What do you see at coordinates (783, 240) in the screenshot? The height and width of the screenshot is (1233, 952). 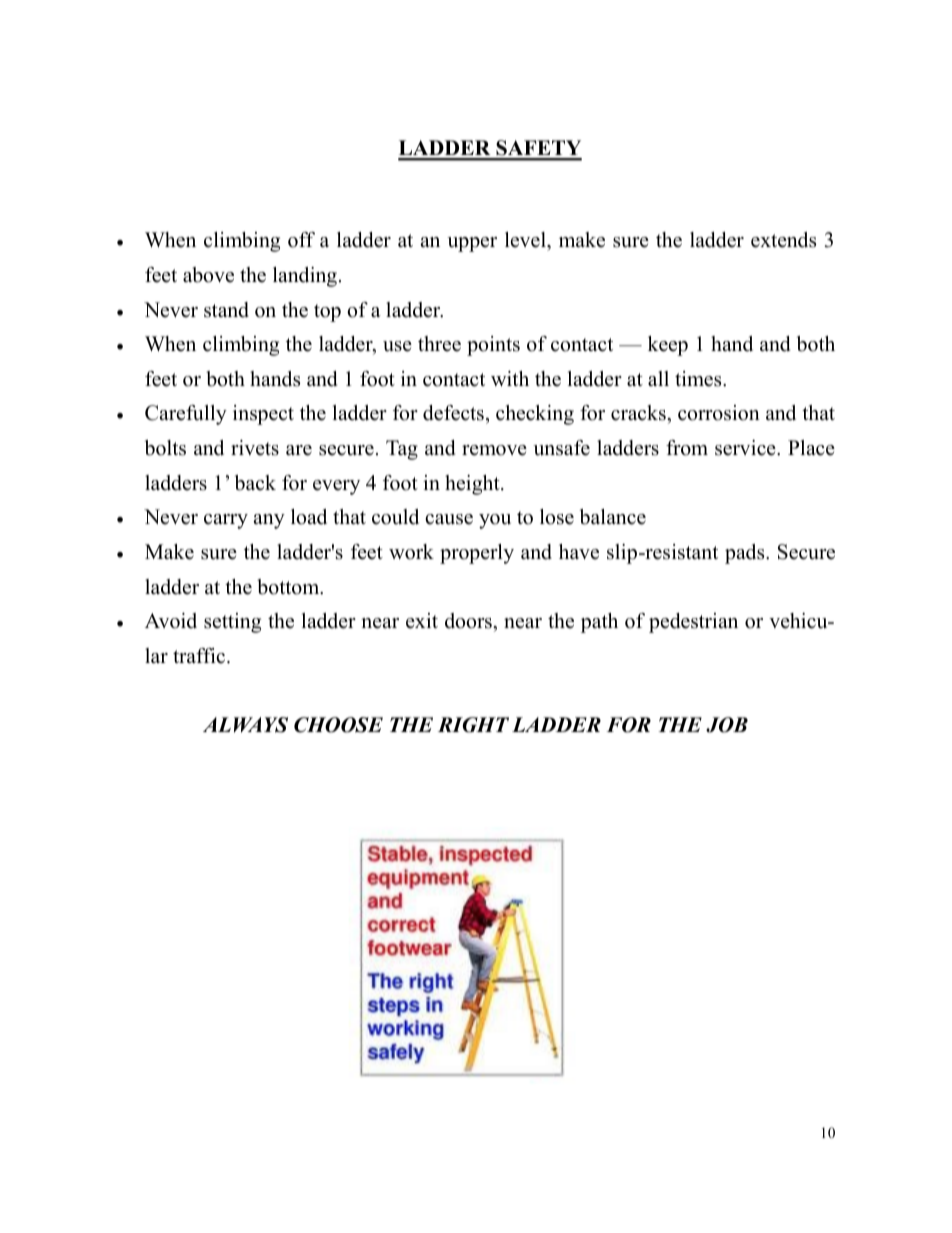 I see `extends` at bounding box center [783, 240].
